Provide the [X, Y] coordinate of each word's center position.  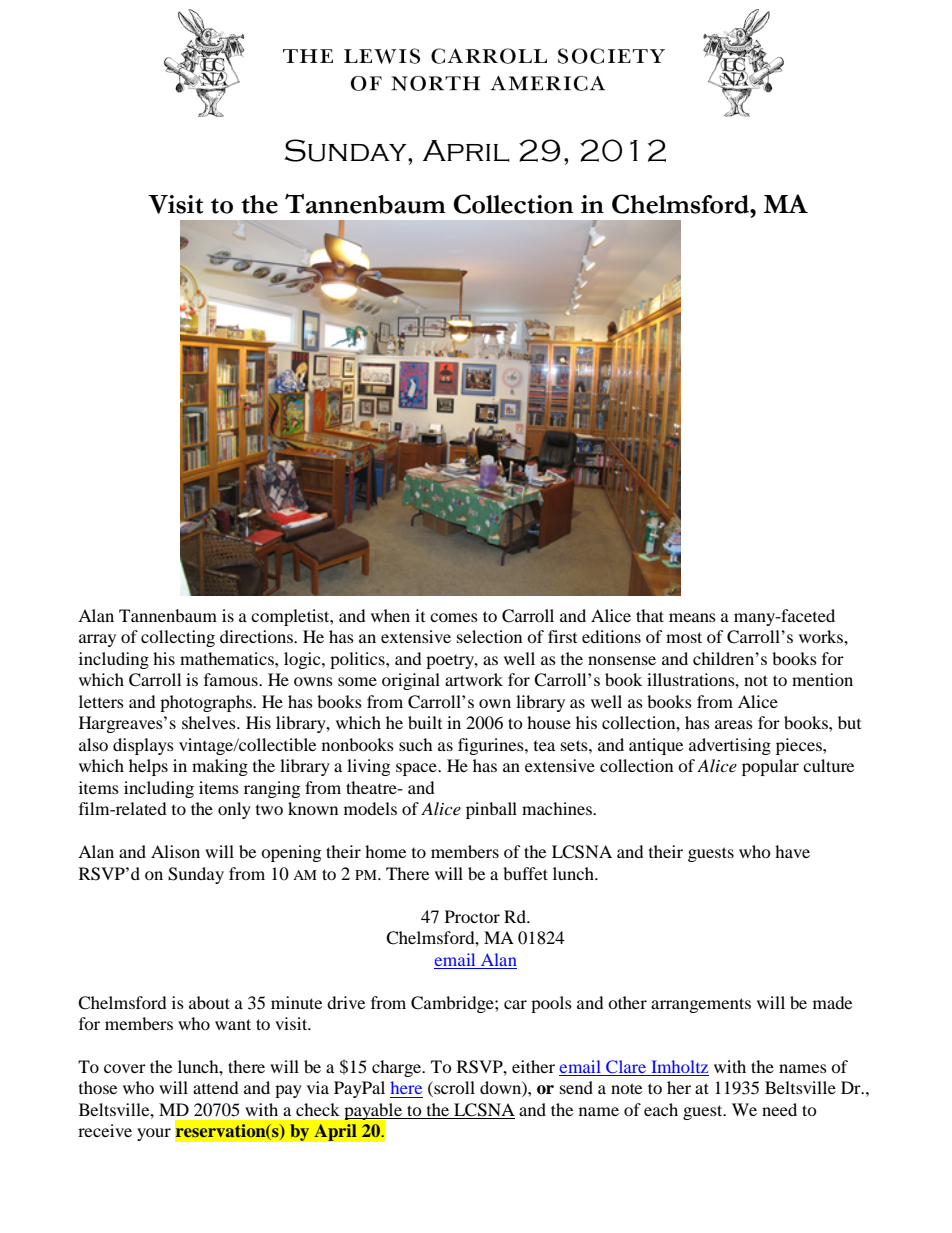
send [576, 1087]
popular [770, 767]
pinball [491, 810]
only [234, 810]
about [209, 1002]
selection [489, 636]
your [154, 1134]
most [684, 637]
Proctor [472, 916]
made [832, 1002]
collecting [178, 638]
